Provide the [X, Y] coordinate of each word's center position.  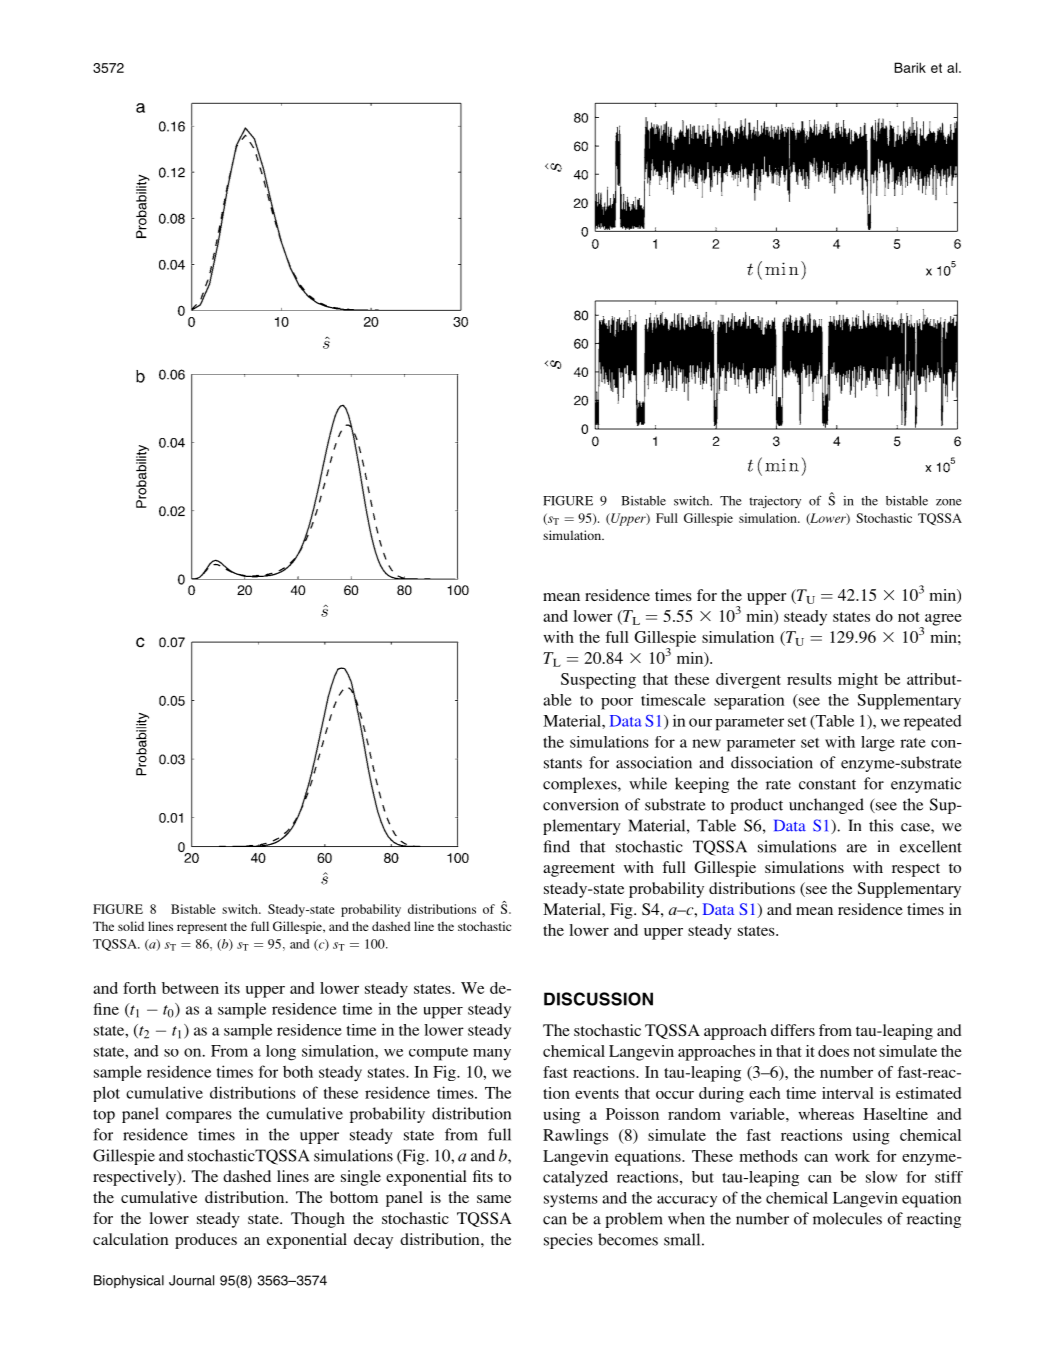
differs [793, 1030]
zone [949, 502]
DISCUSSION [598, 999]
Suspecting [598, 681]
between [190, 988]
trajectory [775, 502]
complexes [581, 785]
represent [202, 928]
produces [206, 1241]
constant [827, 784]
